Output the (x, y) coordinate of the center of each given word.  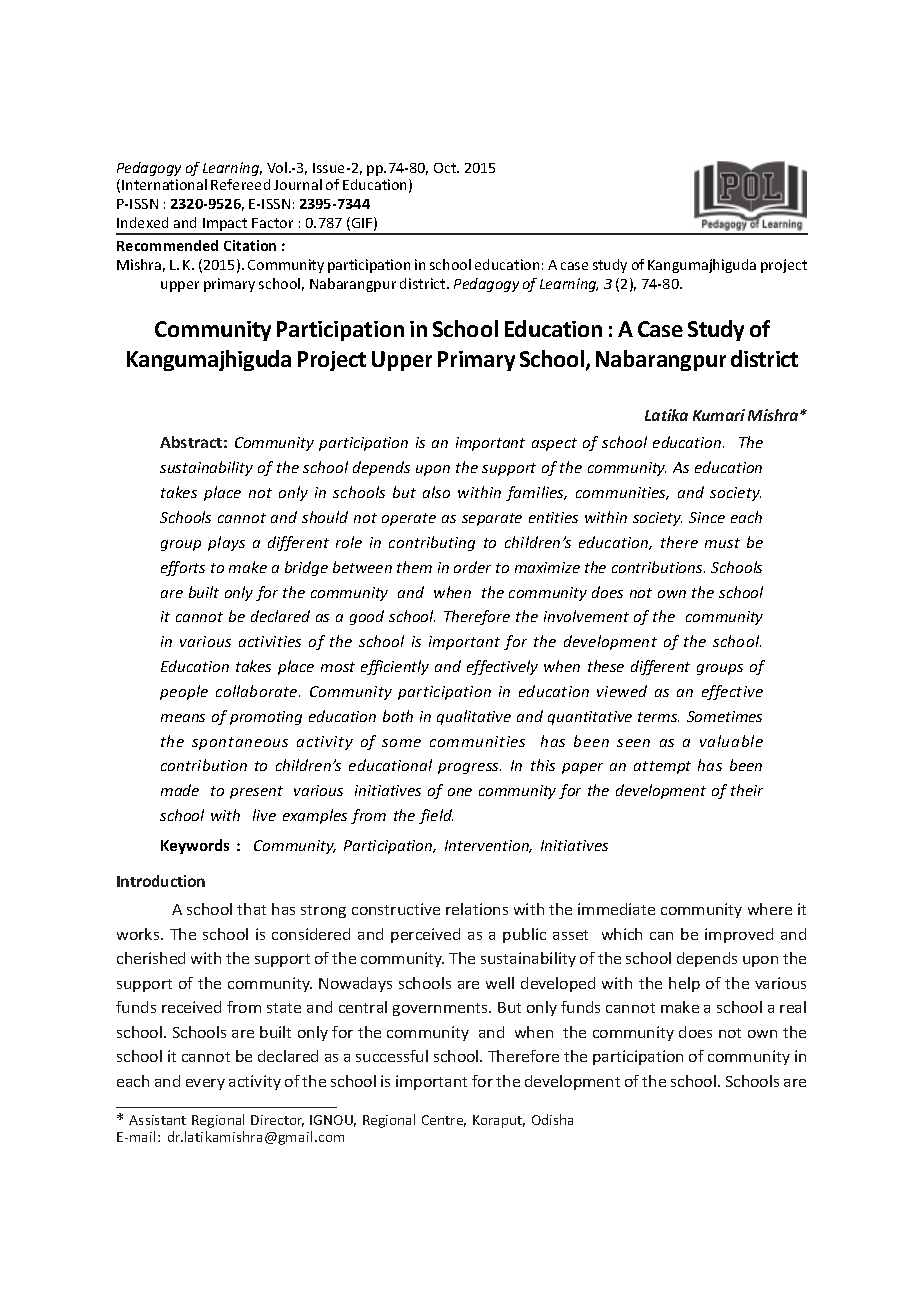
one (460, 792)
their (747, 790)
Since (707, 517)
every (205, 1084)
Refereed (240, 184)
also (436, 492)
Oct (446, 168)
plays (226, 543)
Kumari (719, 415)
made (180, 790)
